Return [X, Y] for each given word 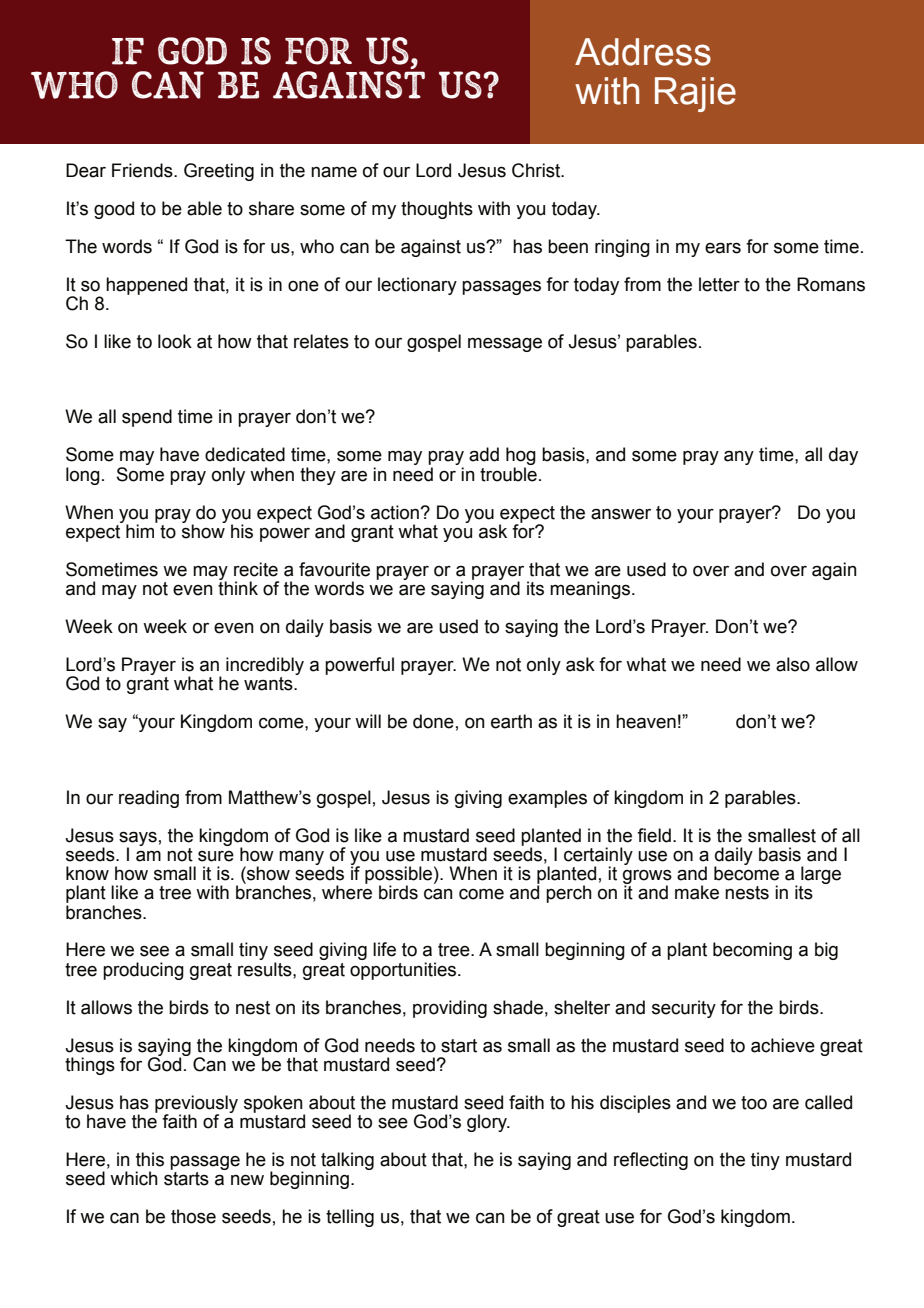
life [384, 949]
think [238, 587]
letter [719, 284]
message [505, 344]
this [150, 1159]
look [175, 341]
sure [216, 856]
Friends [143, 170]
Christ [537, 170]
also [793, 664]
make [697, 892]
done [433, 721]
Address [643, 52]
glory [488, 1123]
